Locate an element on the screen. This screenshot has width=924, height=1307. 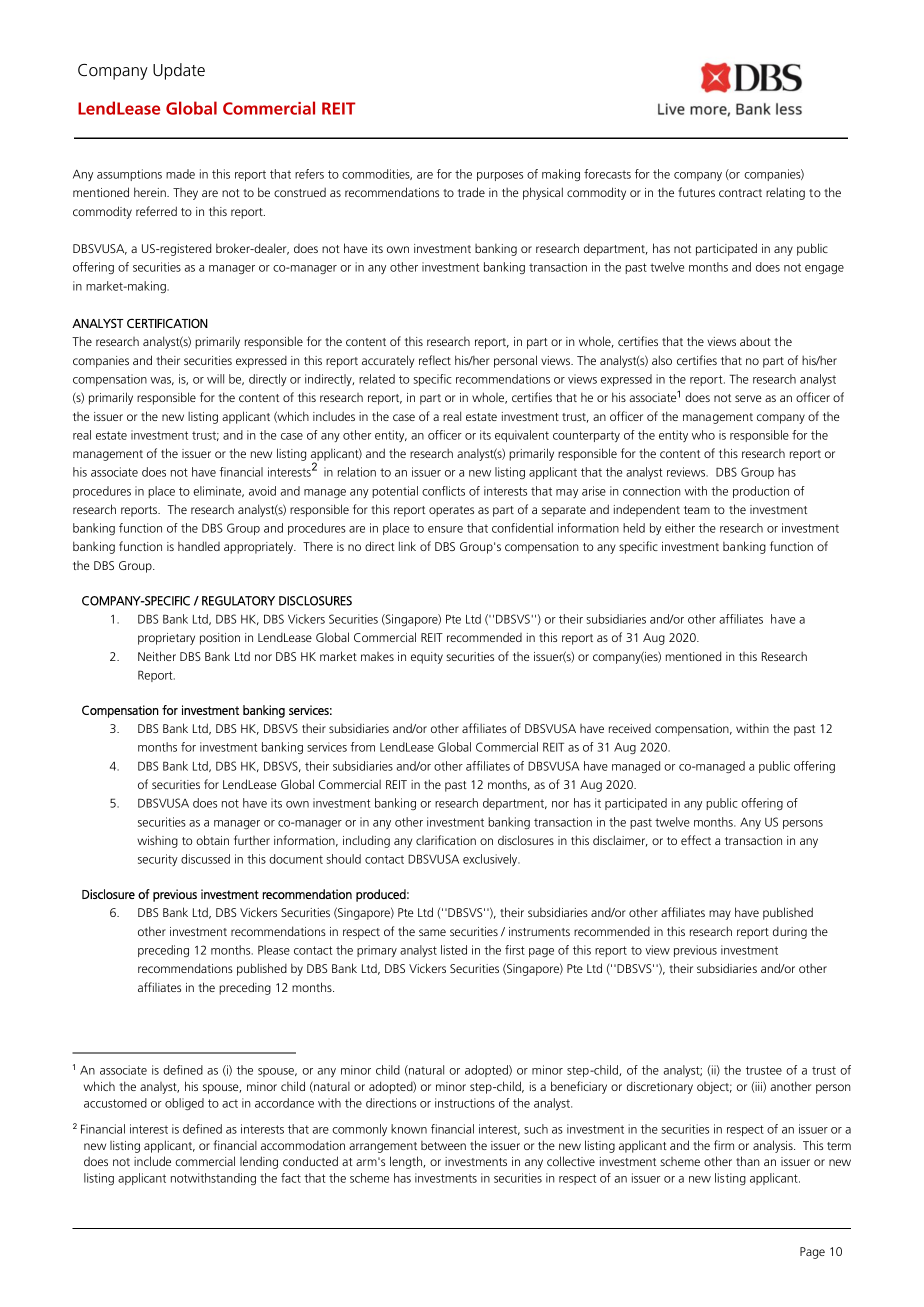
Update is located at coordinates (179, 71).
